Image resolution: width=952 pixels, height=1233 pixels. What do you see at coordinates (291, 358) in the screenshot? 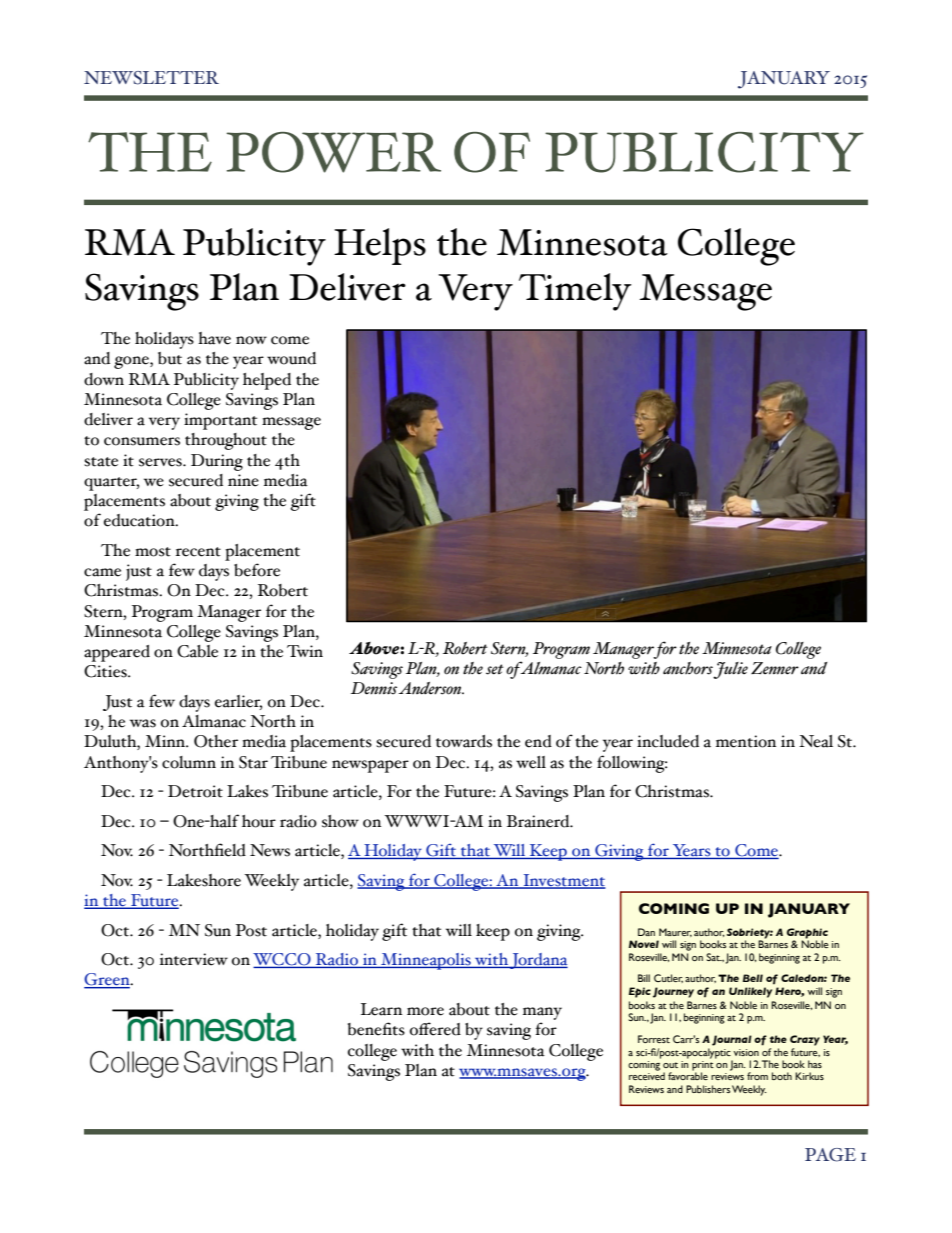
I see `wound` at bounding box center [291, 358].
